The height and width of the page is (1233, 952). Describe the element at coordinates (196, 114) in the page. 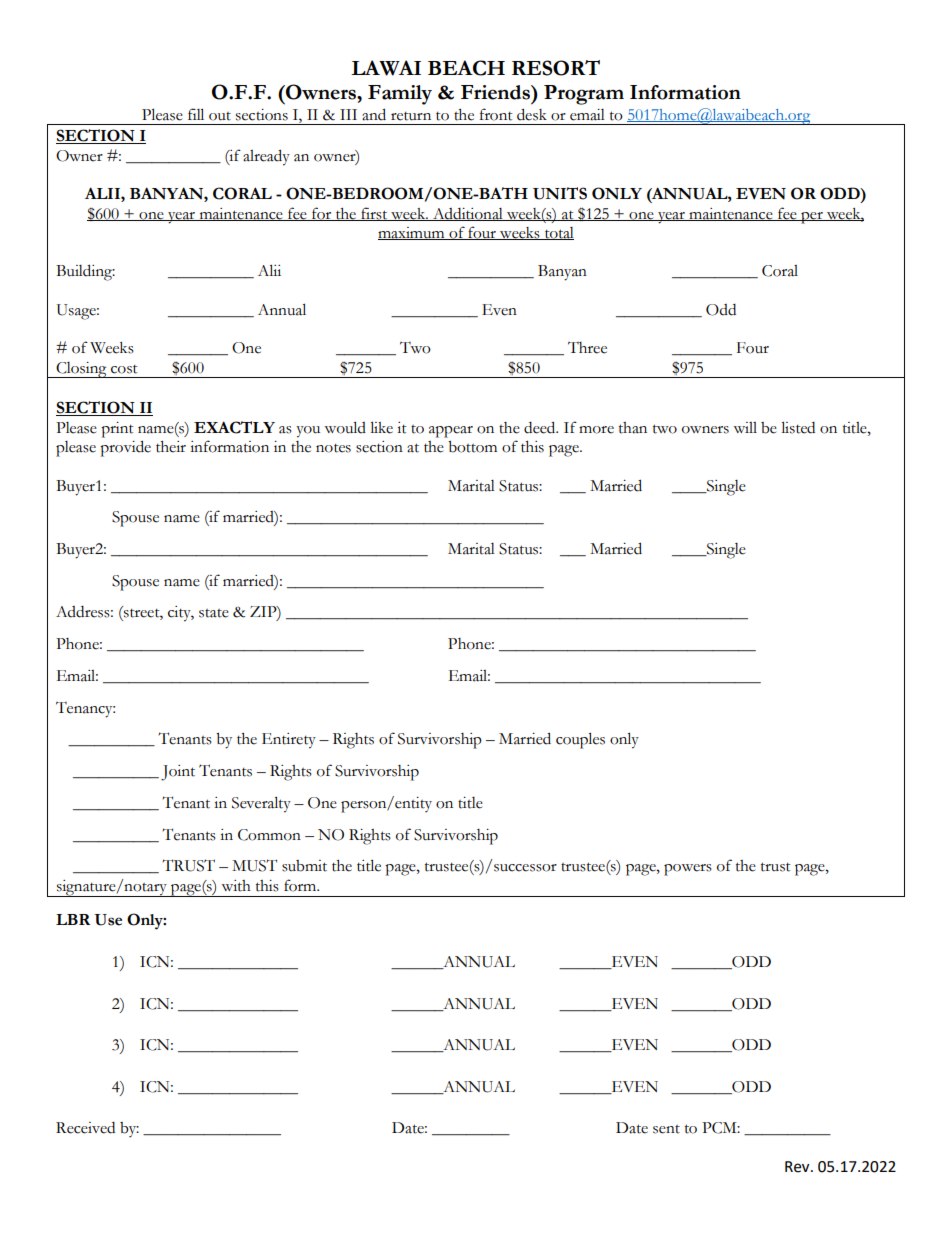

I see `fill` at that location.
